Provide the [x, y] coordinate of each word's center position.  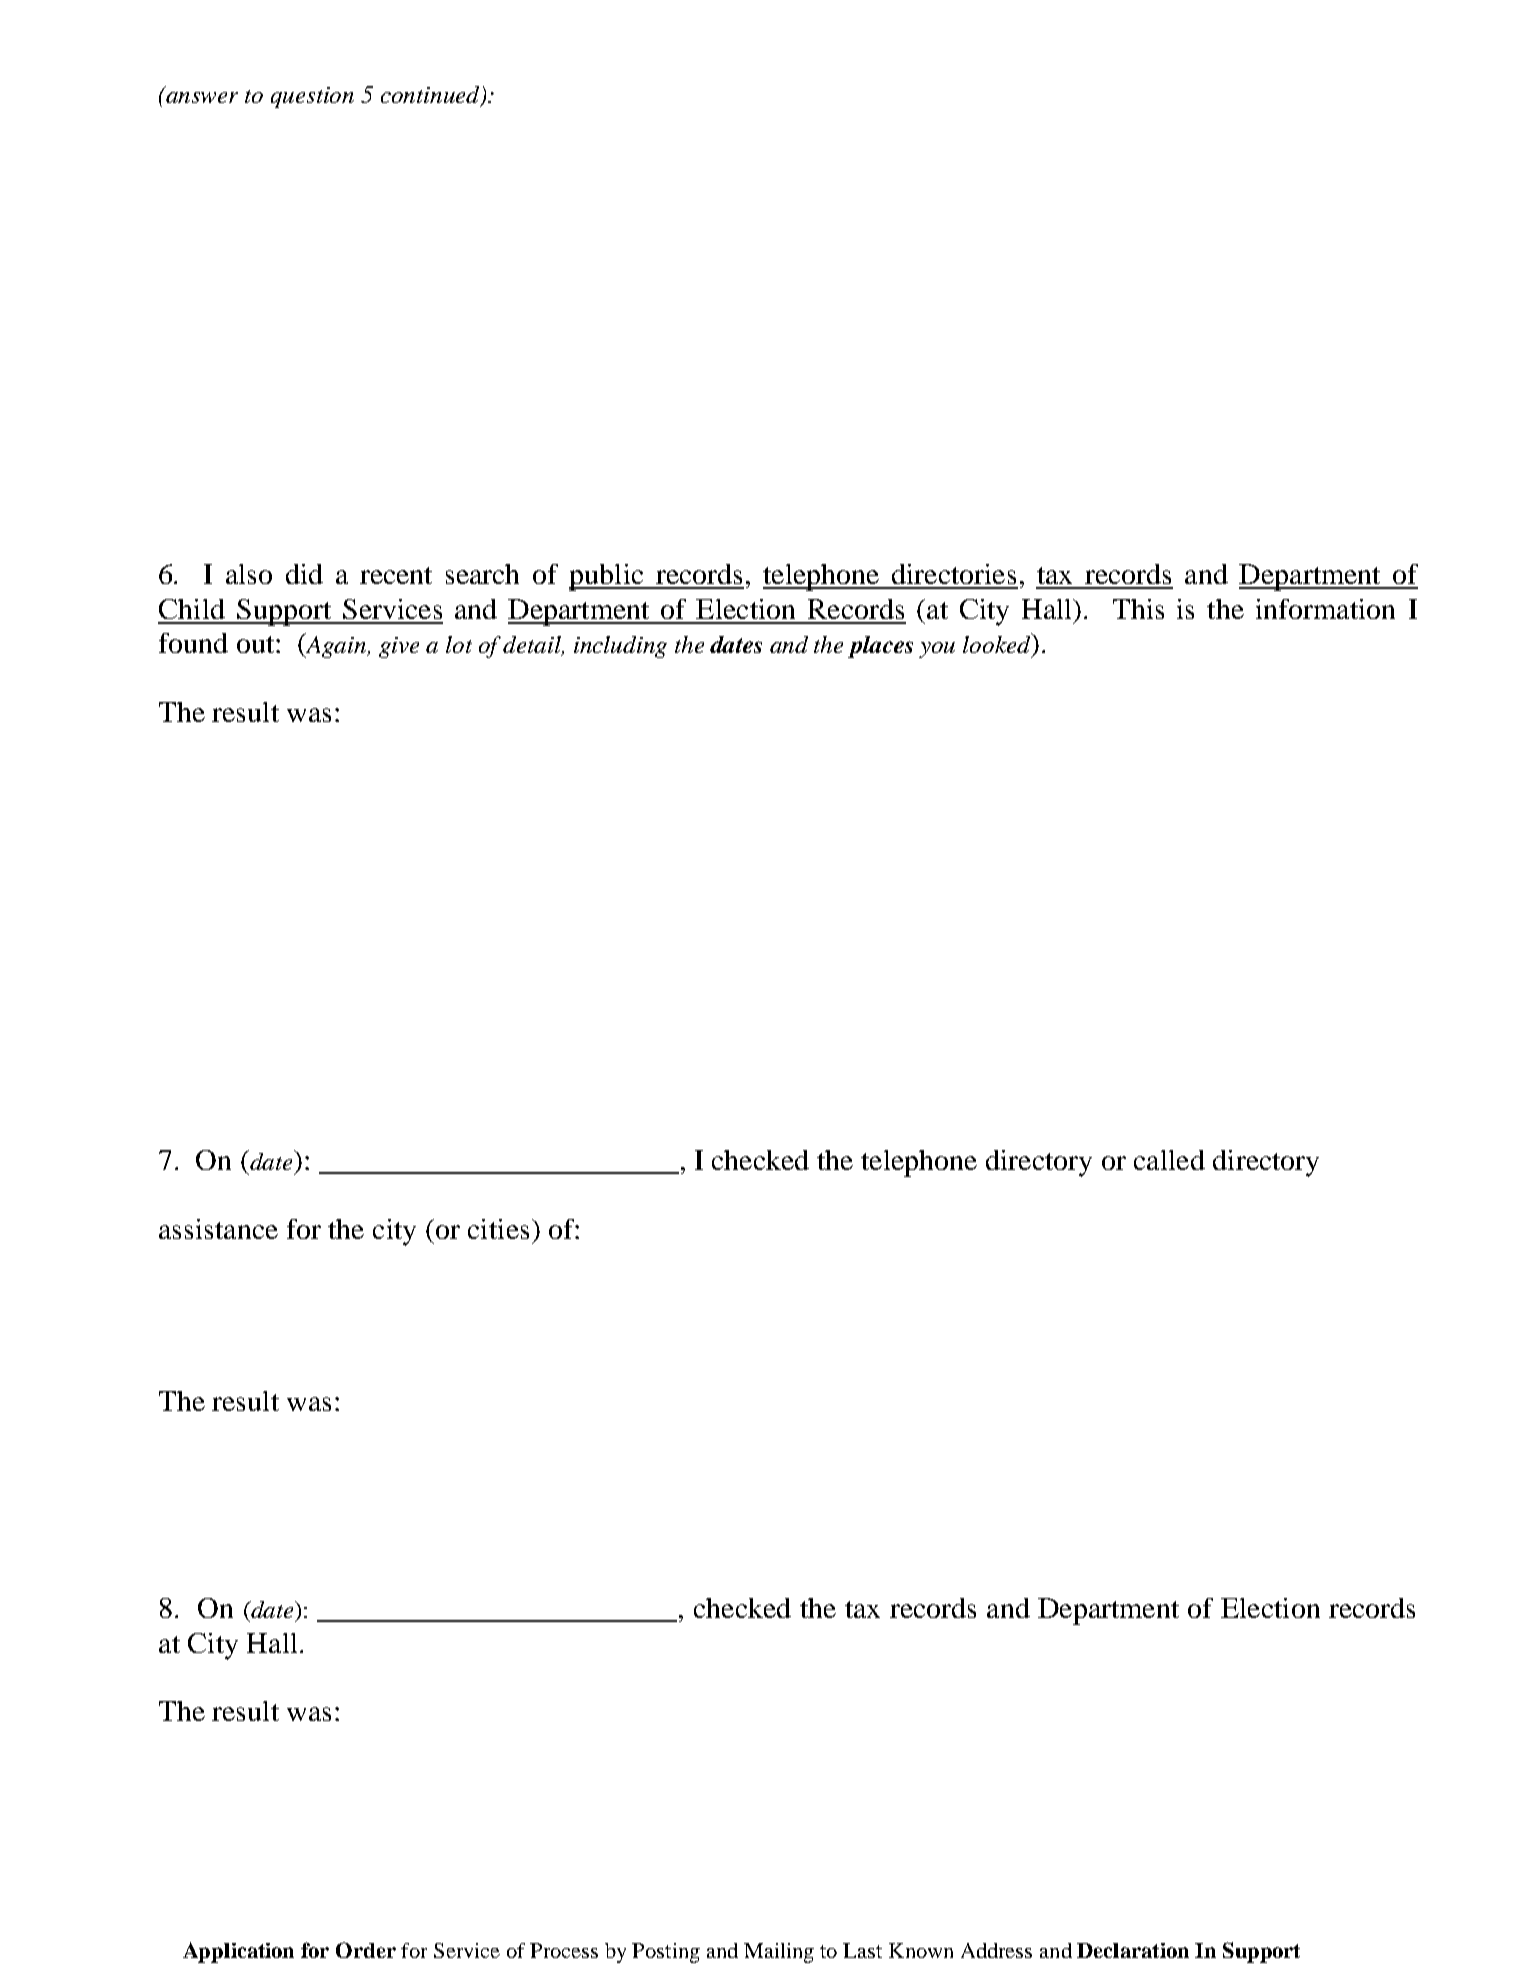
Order [366, 1950]
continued [431, 96]
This [1138, 609]
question [312, 97]
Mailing [779, 1953]
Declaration [1133, 1950]
